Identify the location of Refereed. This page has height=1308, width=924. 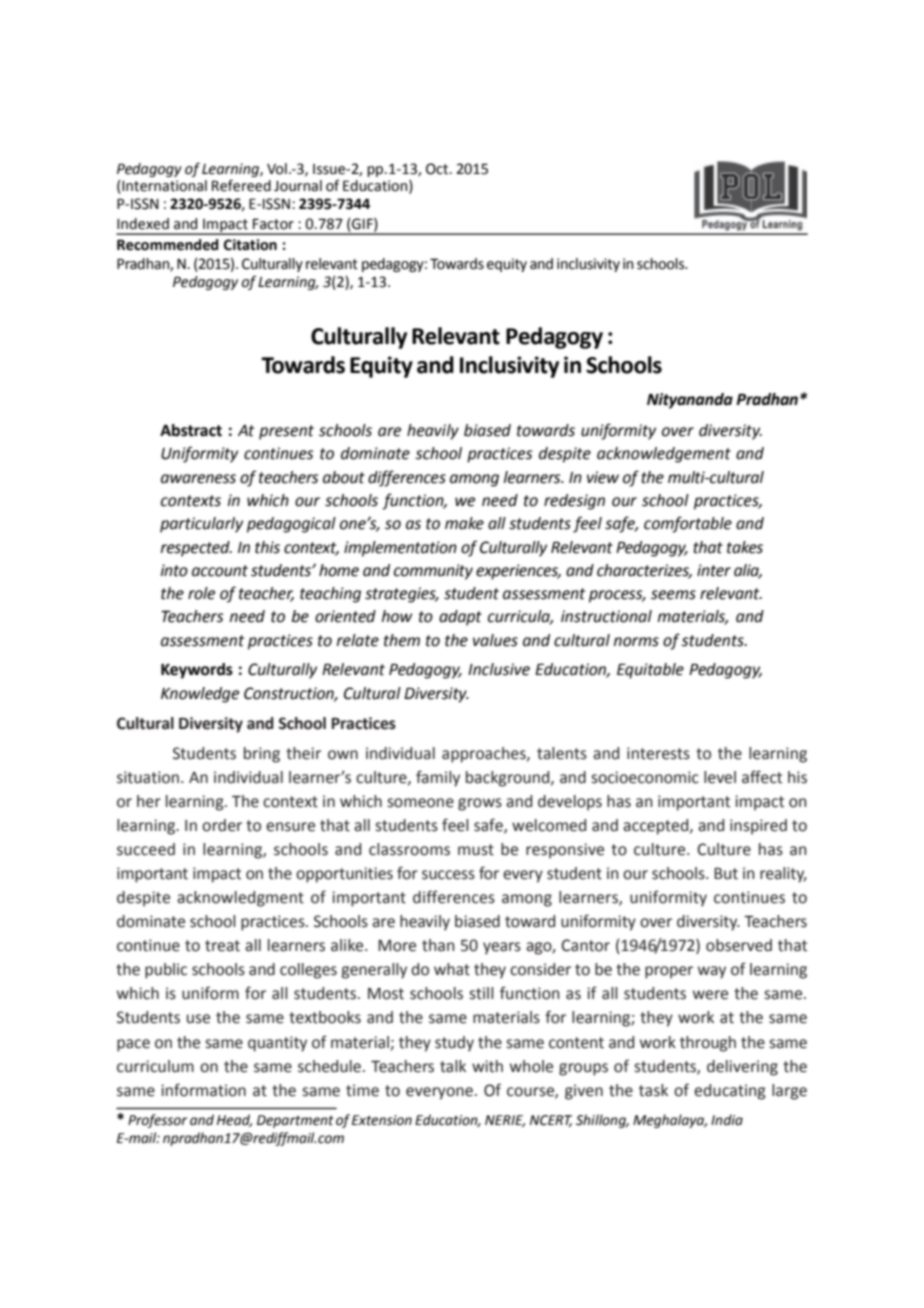
(241, 185).
